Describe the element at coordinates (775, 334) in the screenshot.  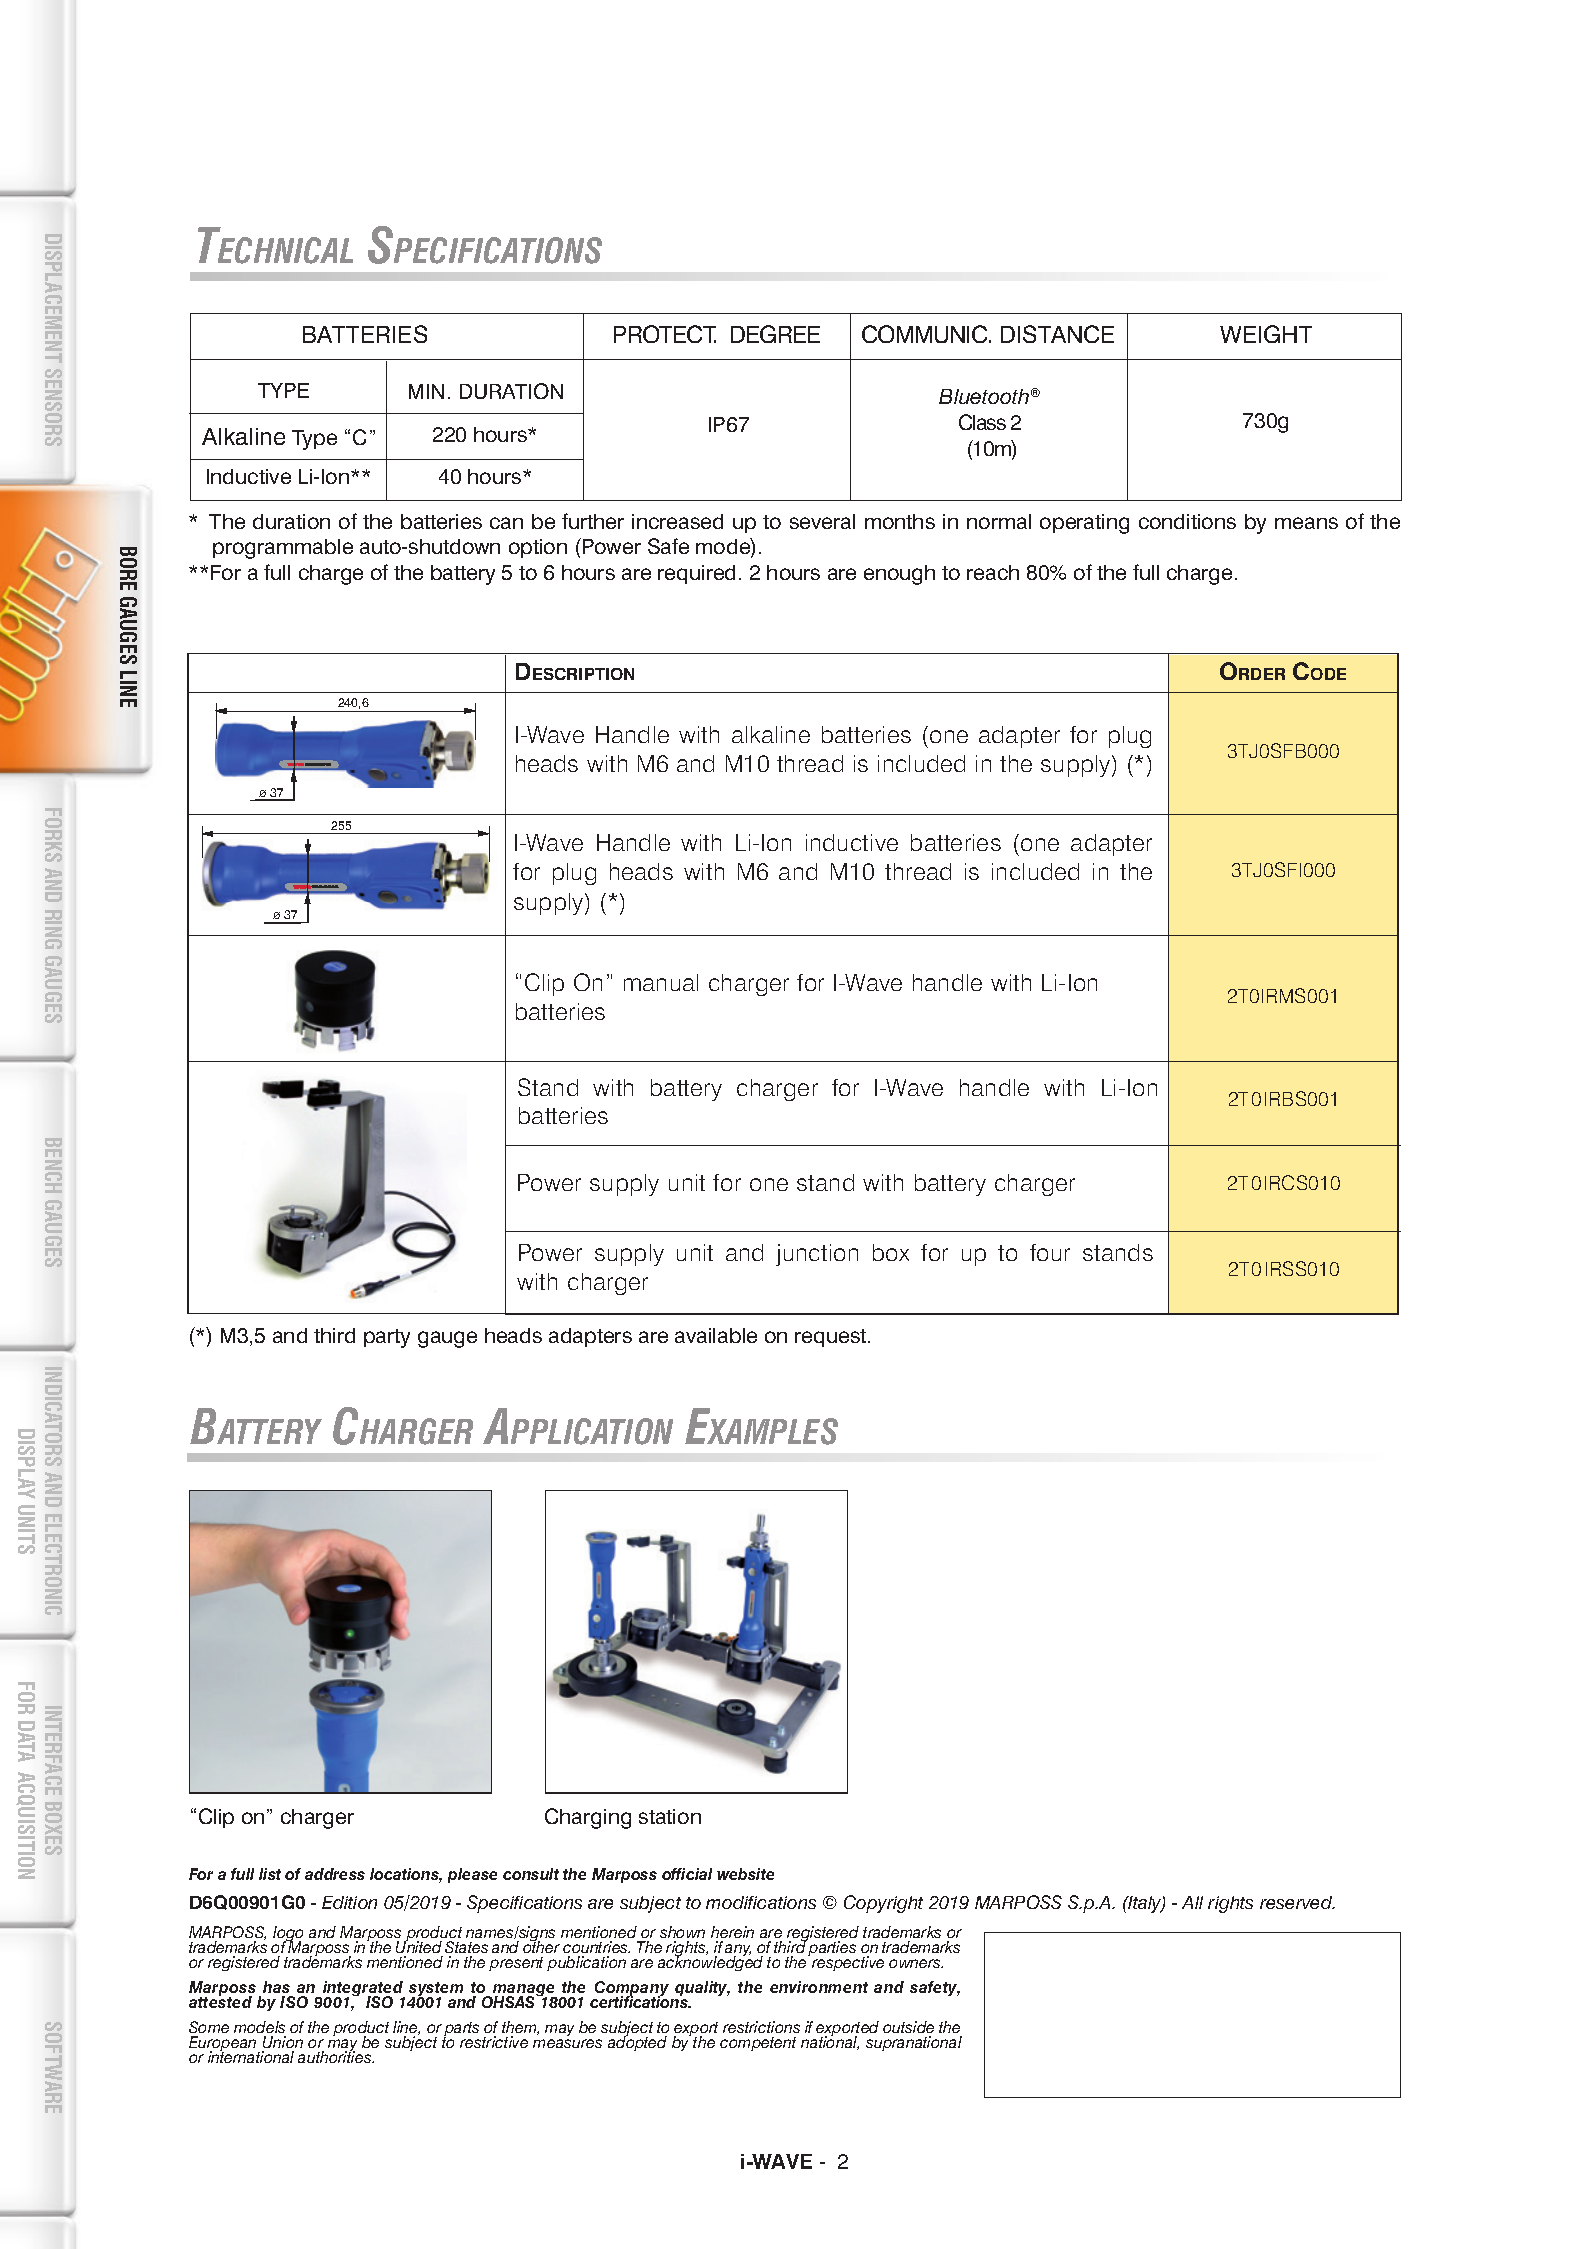
I see `DEGREE` at that location.
